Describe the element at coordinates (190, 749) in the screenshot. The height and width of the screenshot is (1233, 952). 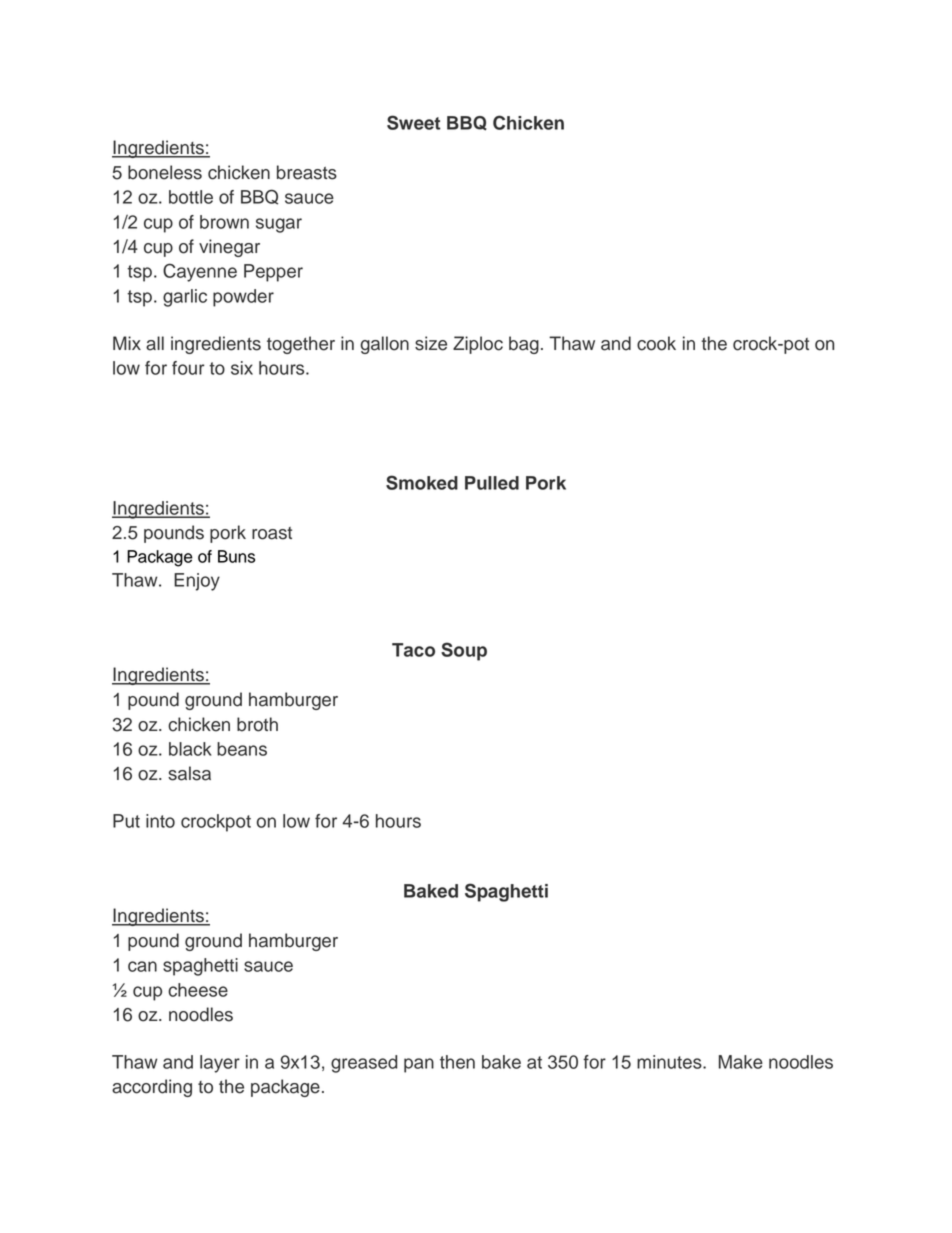
I see `black` at that location.
